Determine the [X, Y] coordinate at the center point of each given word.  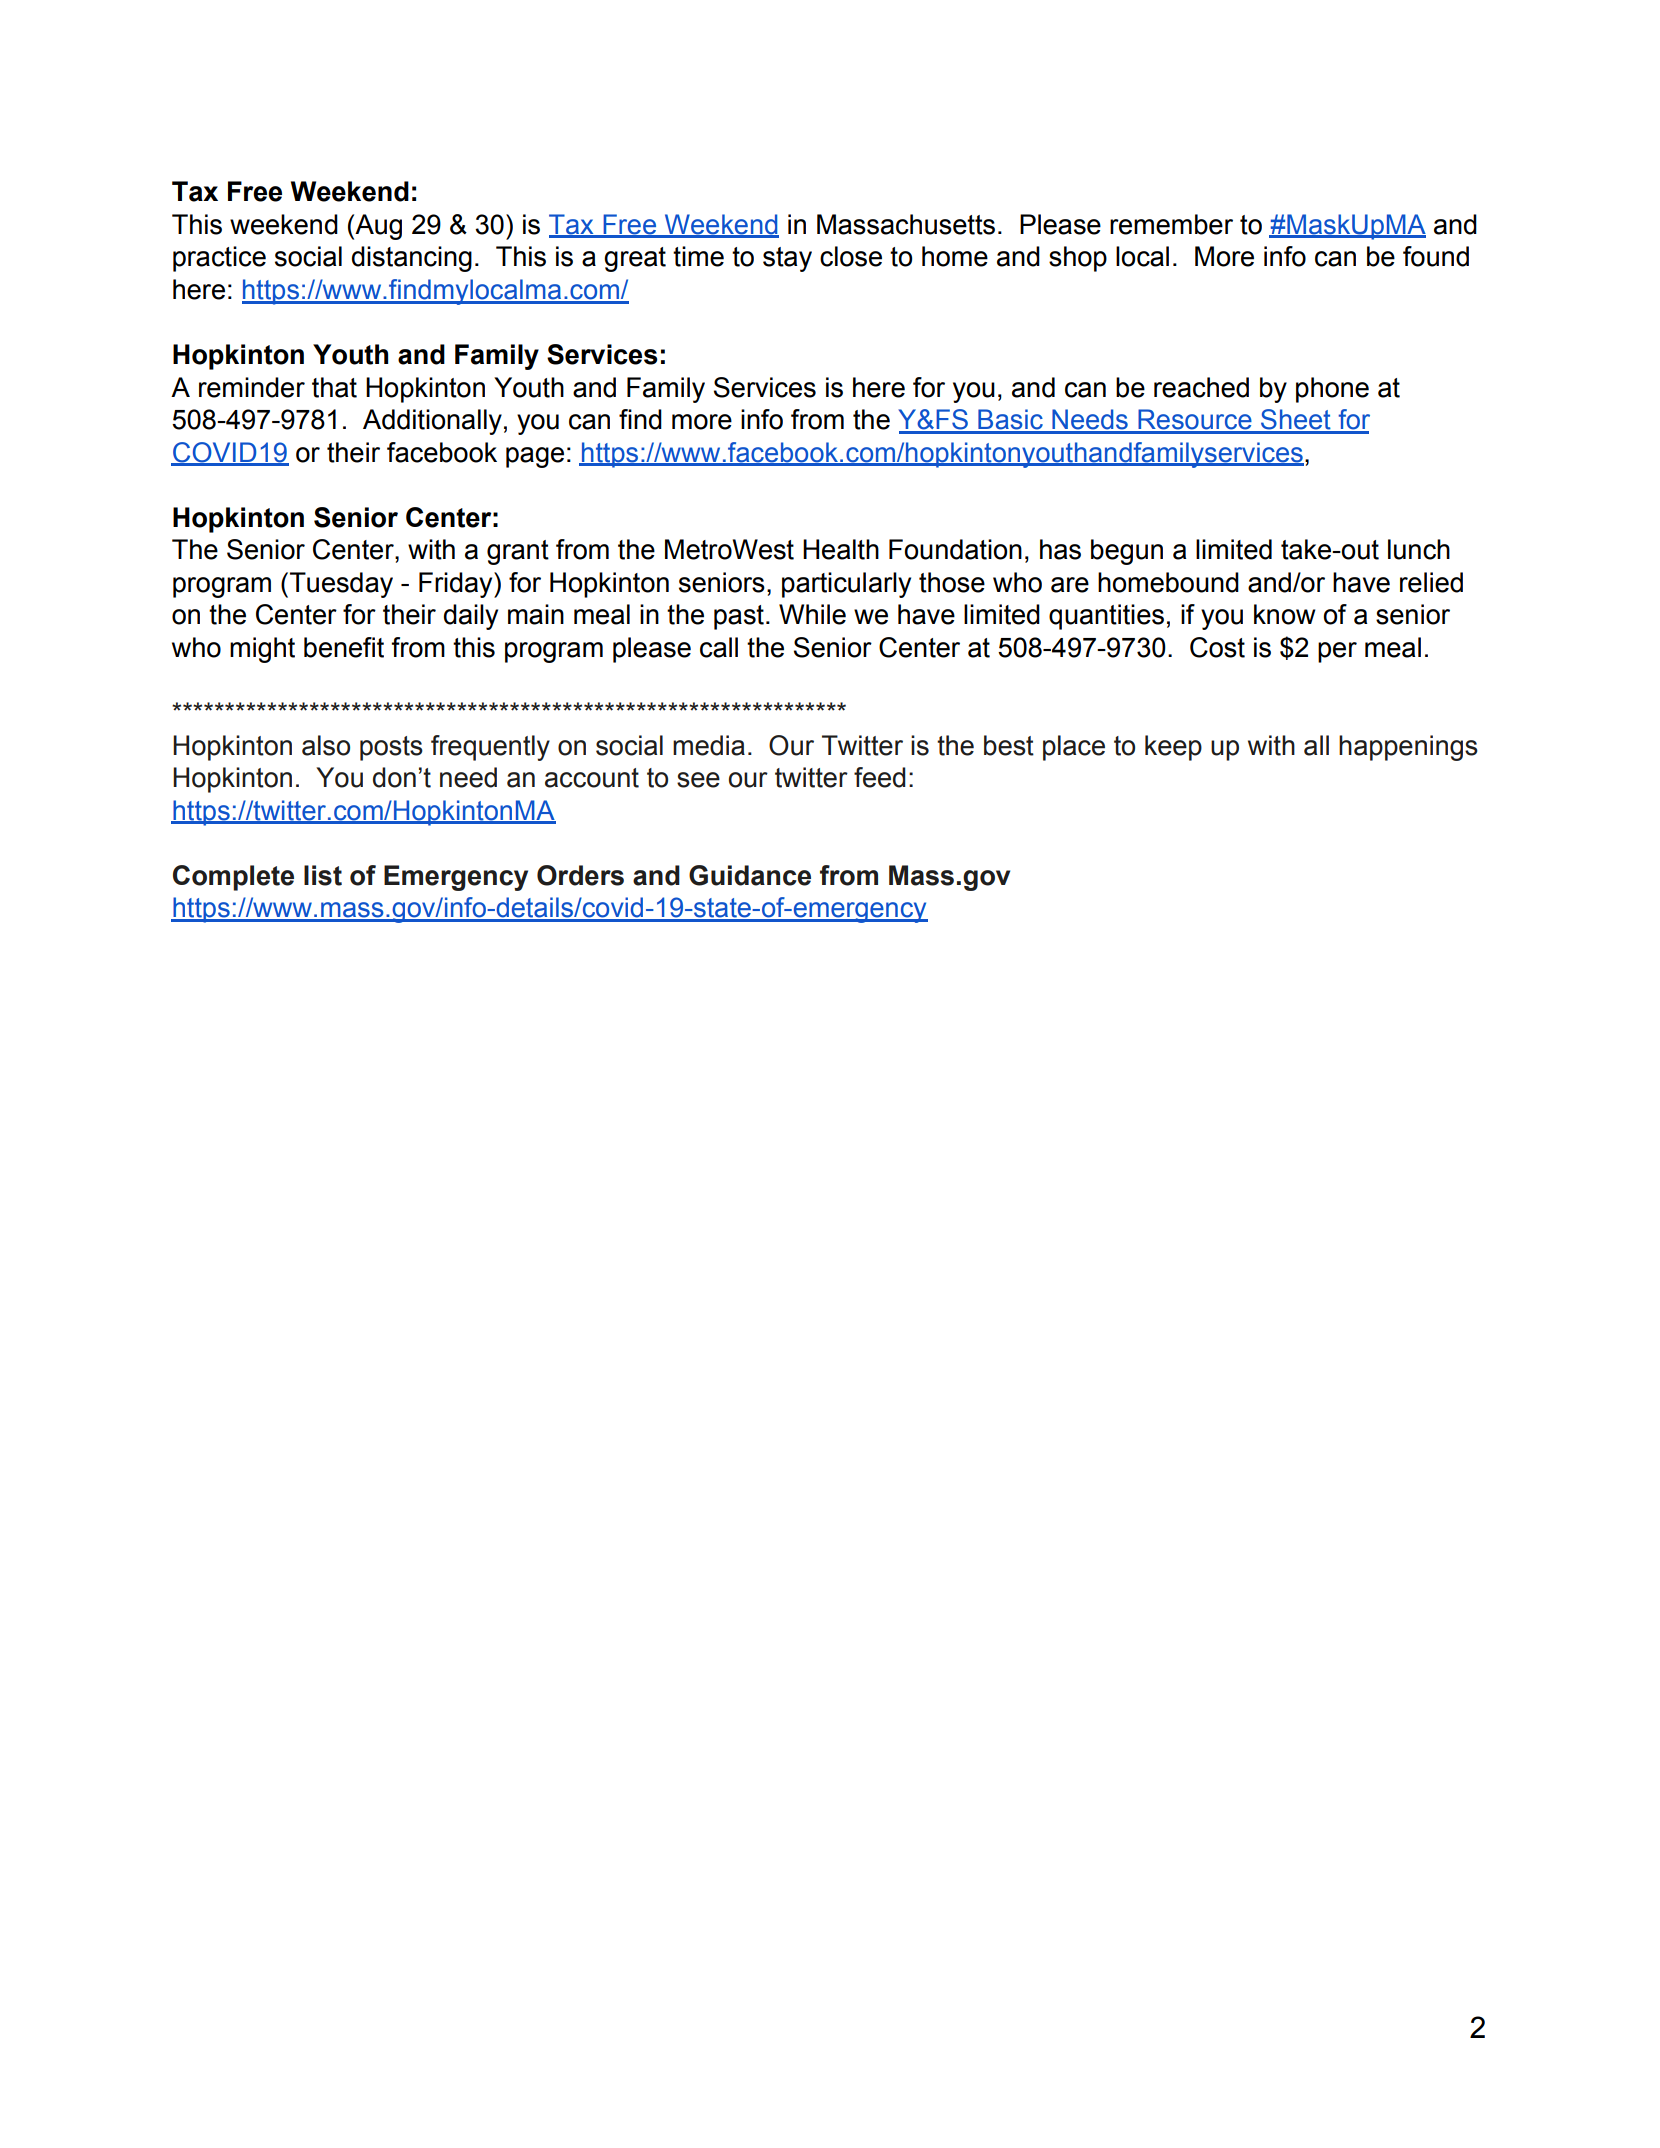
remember [1171, 224]
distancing [412, 259]
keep [1173, 748]
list [323, 875]
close [851, 256]
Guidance [750, 875]
